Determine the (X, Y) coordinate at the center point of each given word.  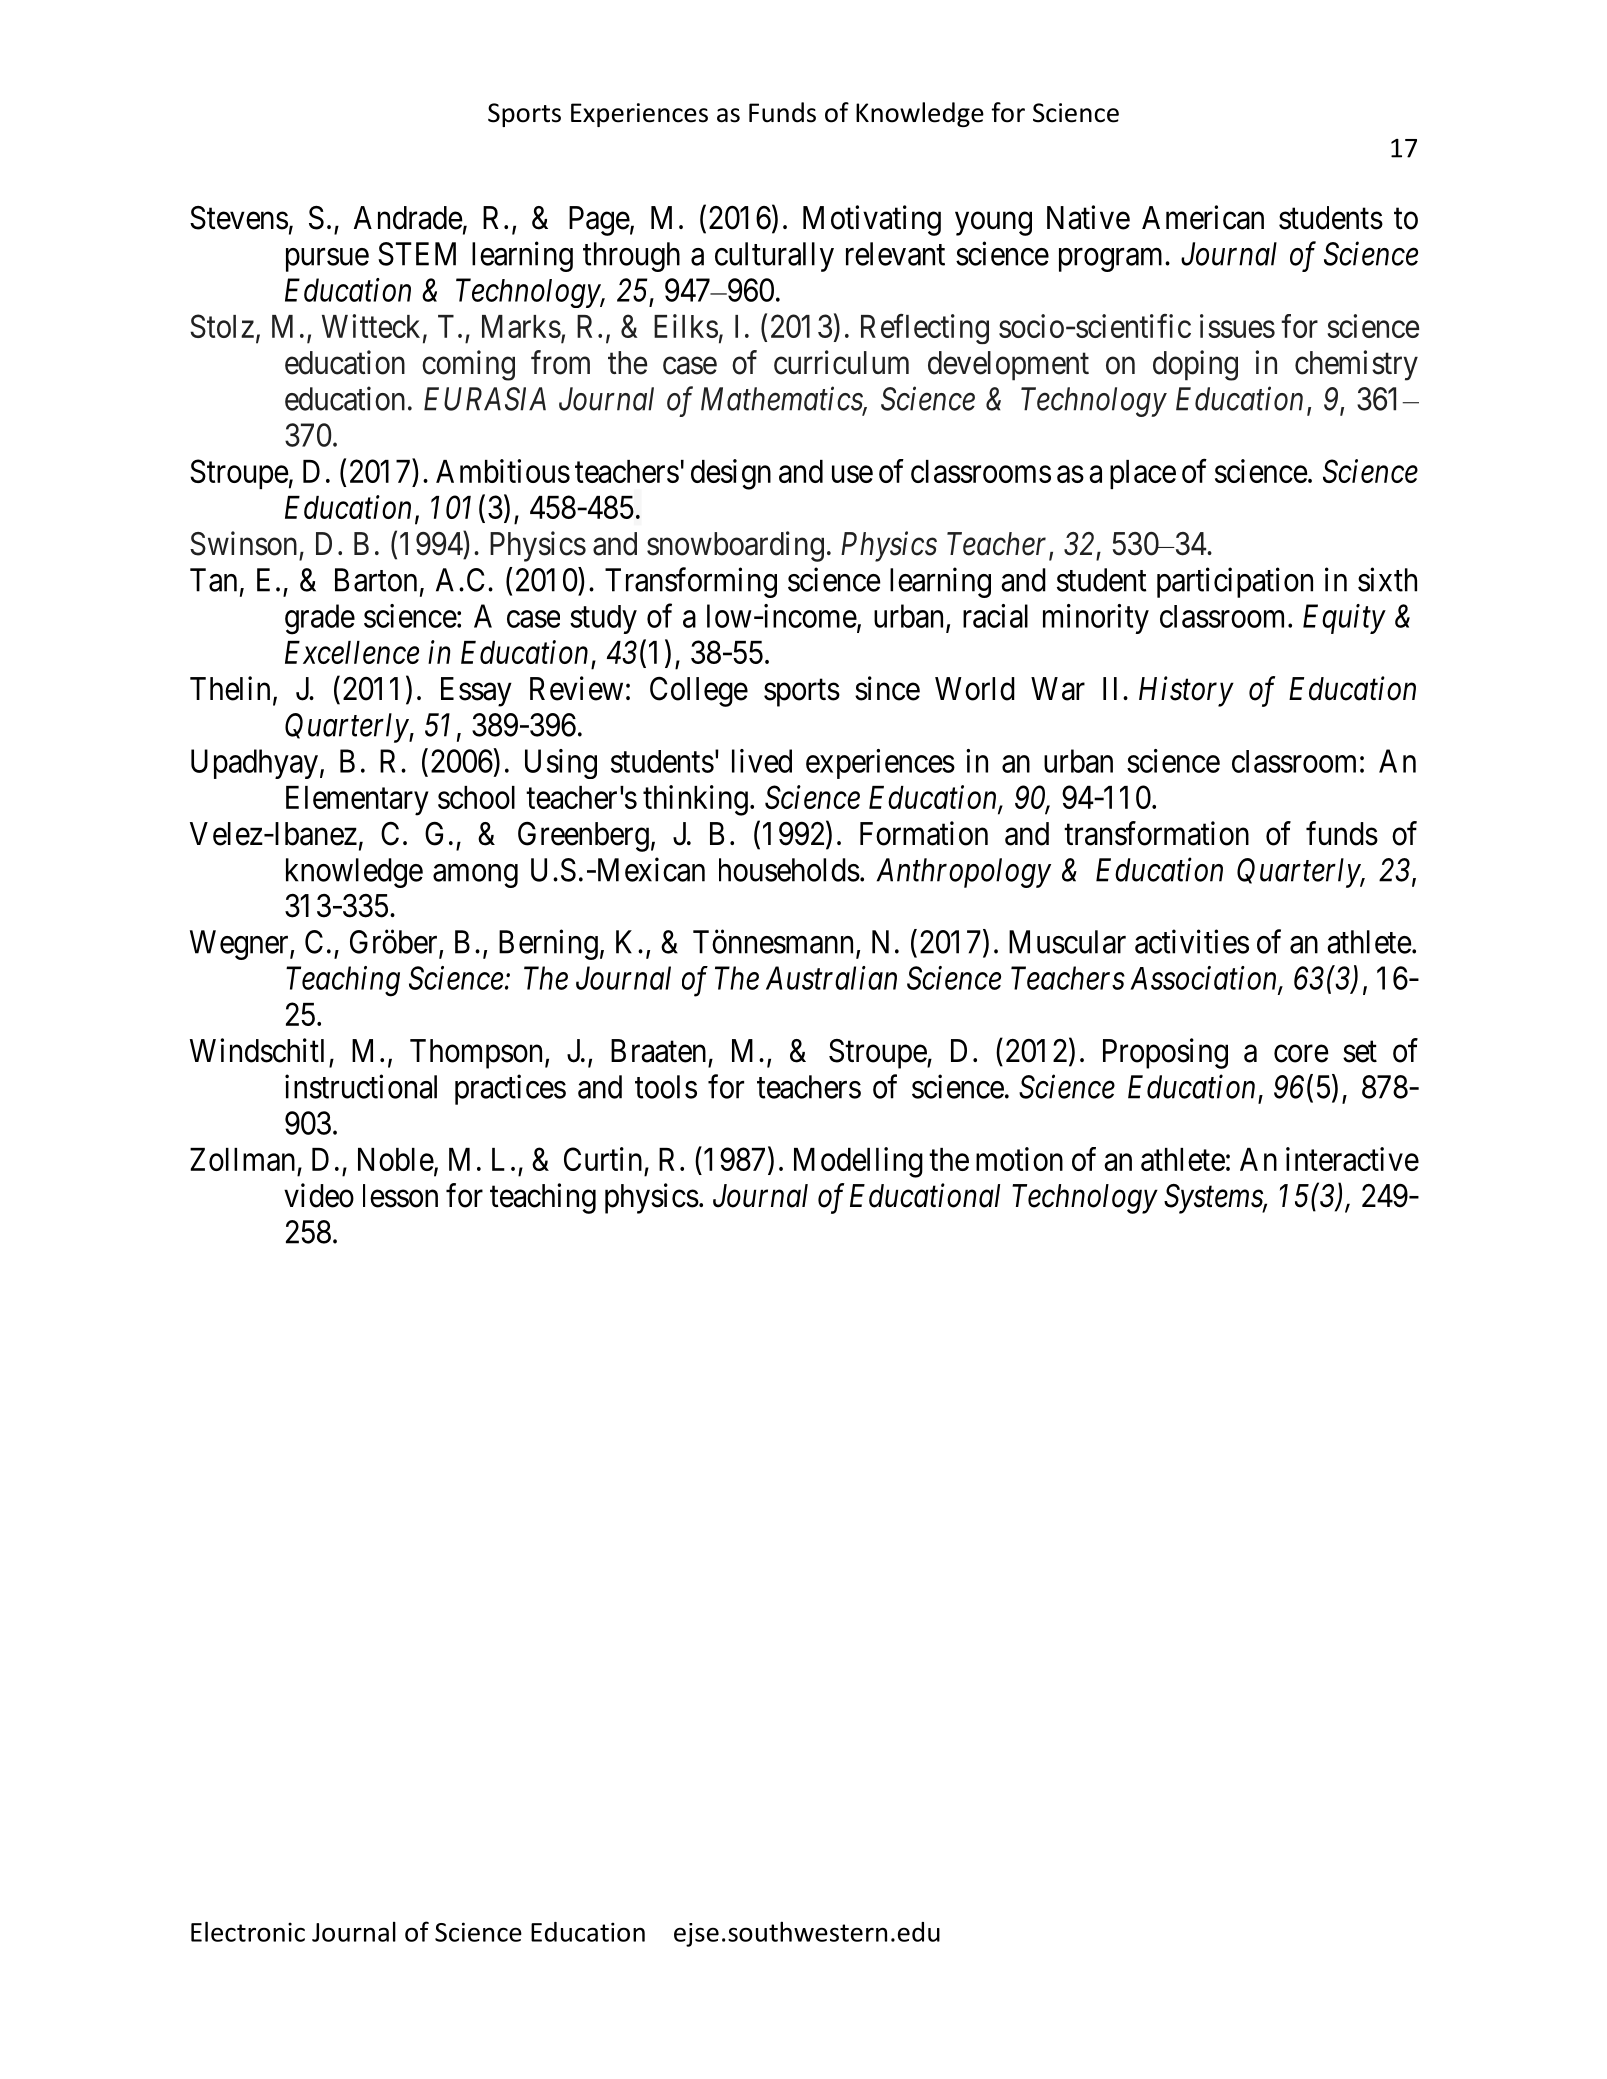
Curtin (603, 1159)
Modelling (858, 1162)
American (1203, 217)
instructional (361, 1086)
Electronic (248, 1931)
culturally (774, 257)
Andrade (408, 218)
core (1301, 1054)
